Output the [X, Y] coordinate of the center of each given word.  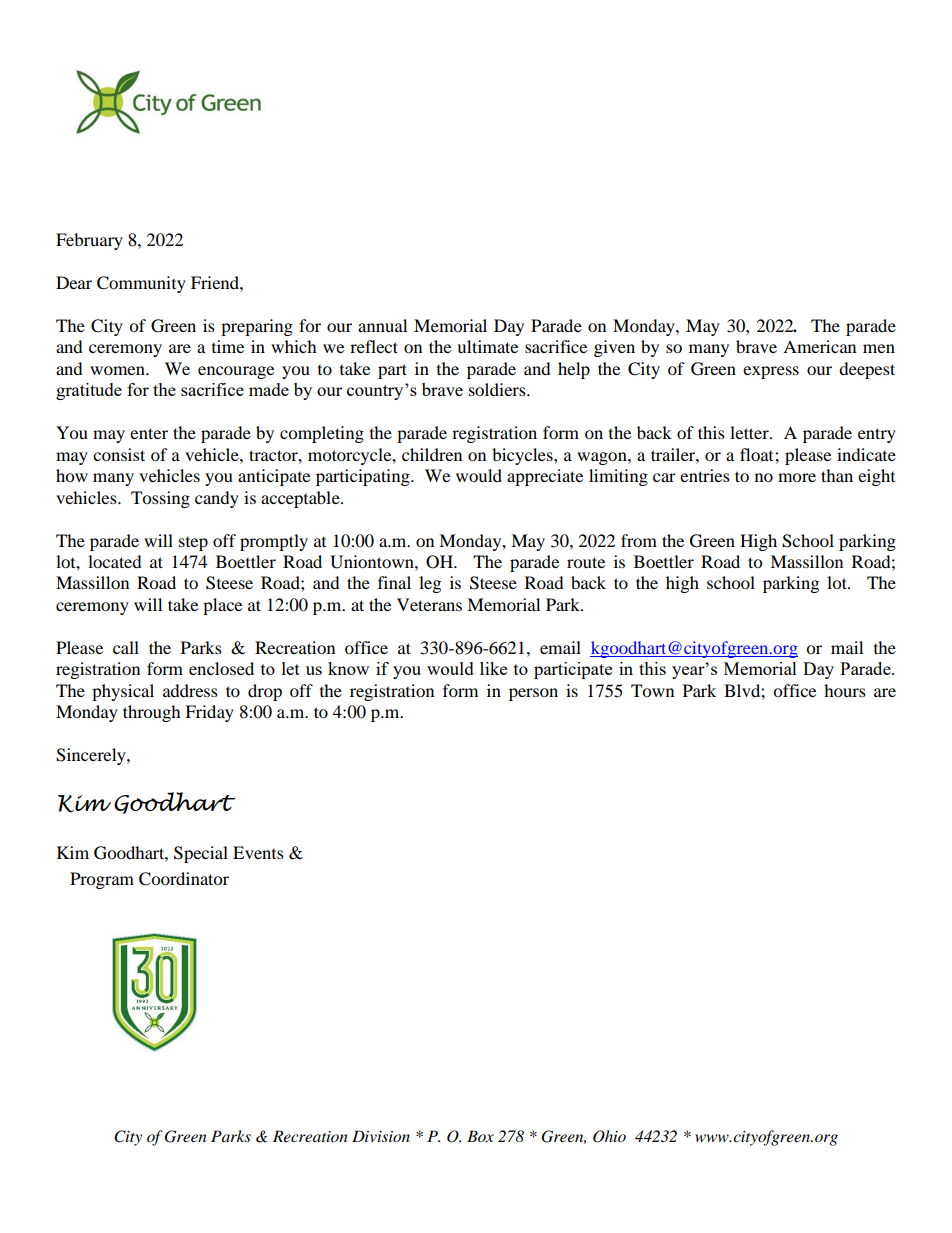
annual [382, 325]
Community [141, 284]
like [493, 668]
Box [480, 1136]
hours [845, 690]
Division [381, 1136]
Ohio [609, 1136]
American [819, 346]
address [190, 690]
